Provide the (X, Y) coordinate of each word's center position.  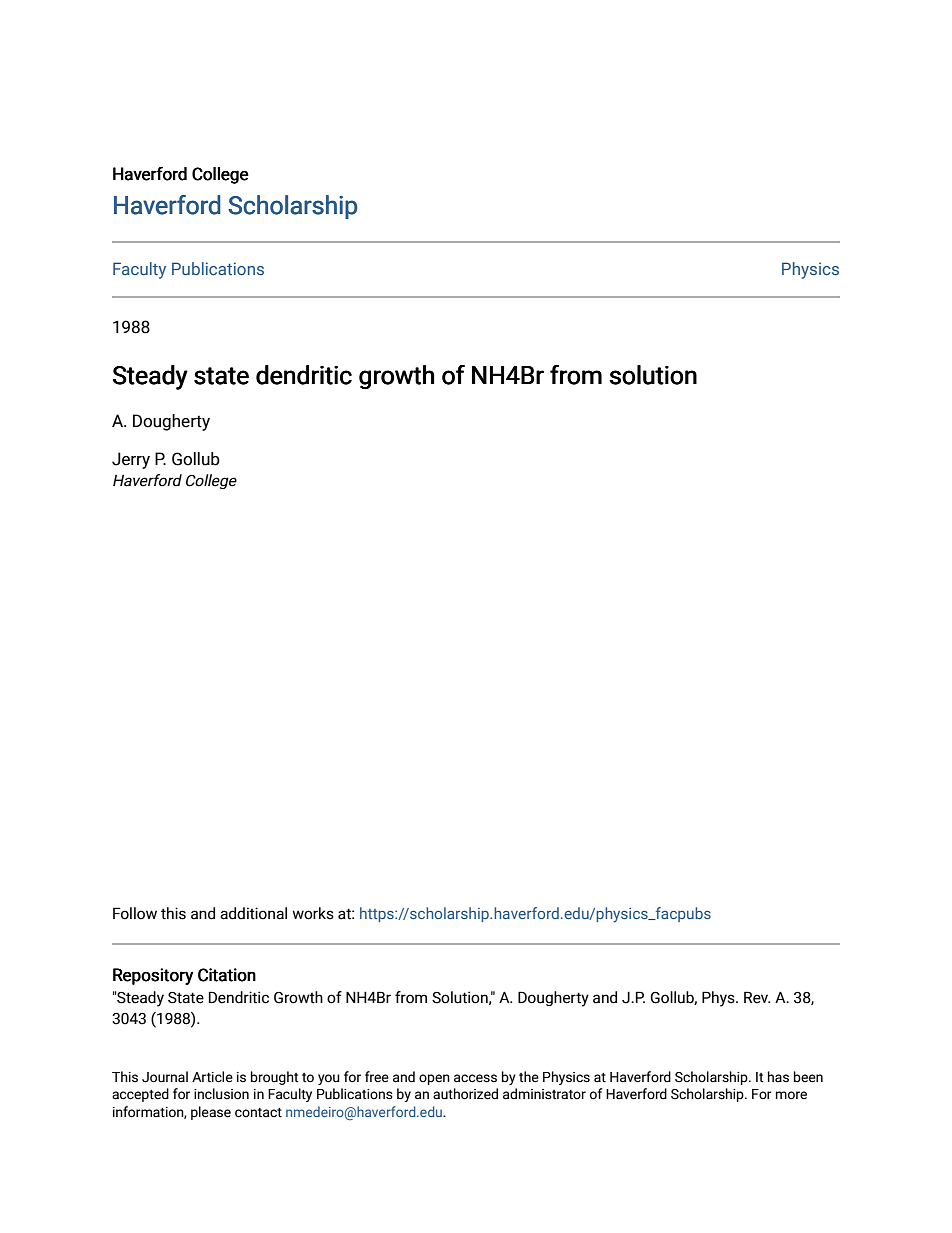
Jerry (131, 460)
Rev (757, 997)
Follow (135, 913)
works (313, 913)
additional (253, 913)
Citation (227, 975)
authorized (465, 1094)
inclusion (221, 1094)
